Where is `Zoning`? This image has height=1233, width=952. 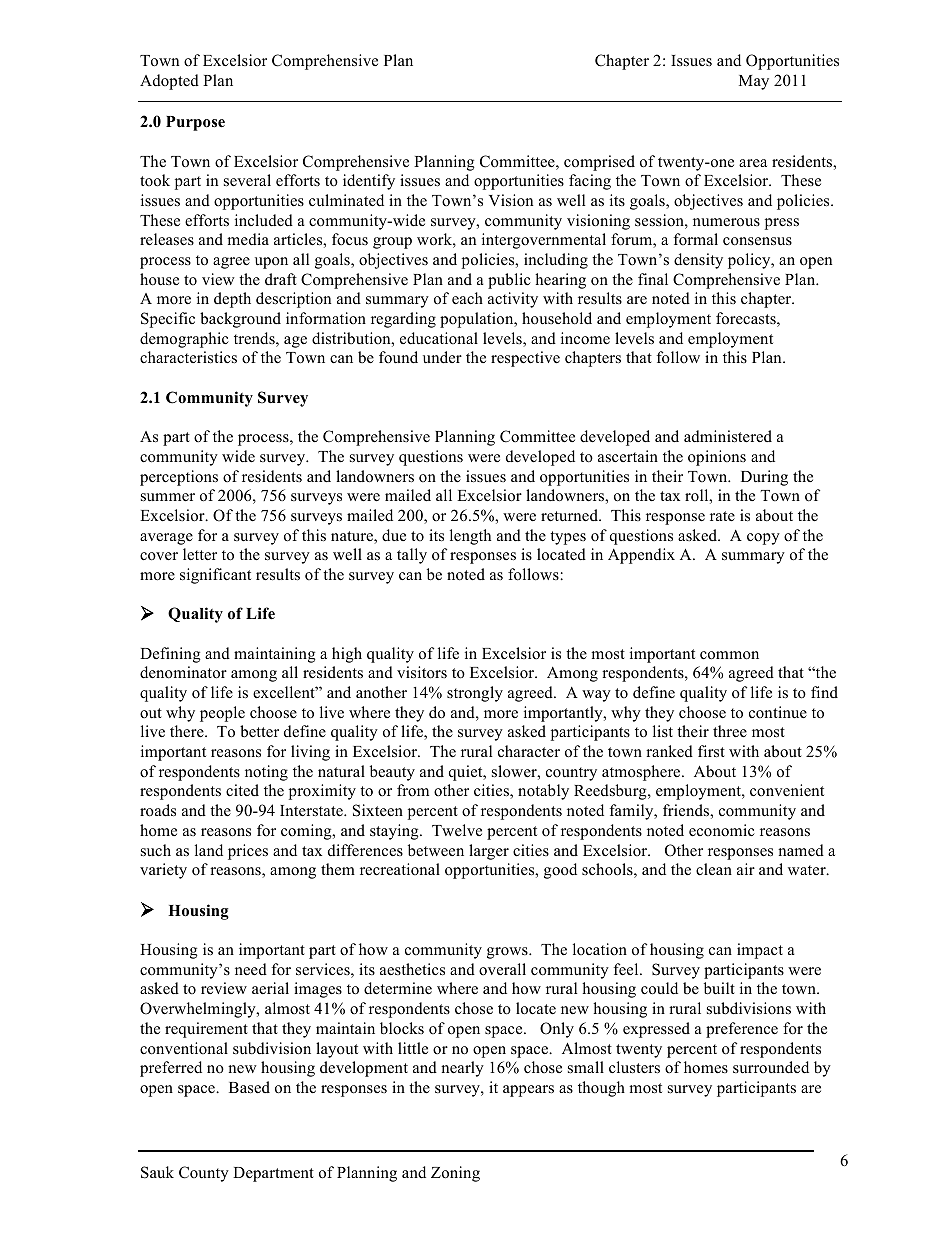
Zoning is located at coordinates (455, 1174).
